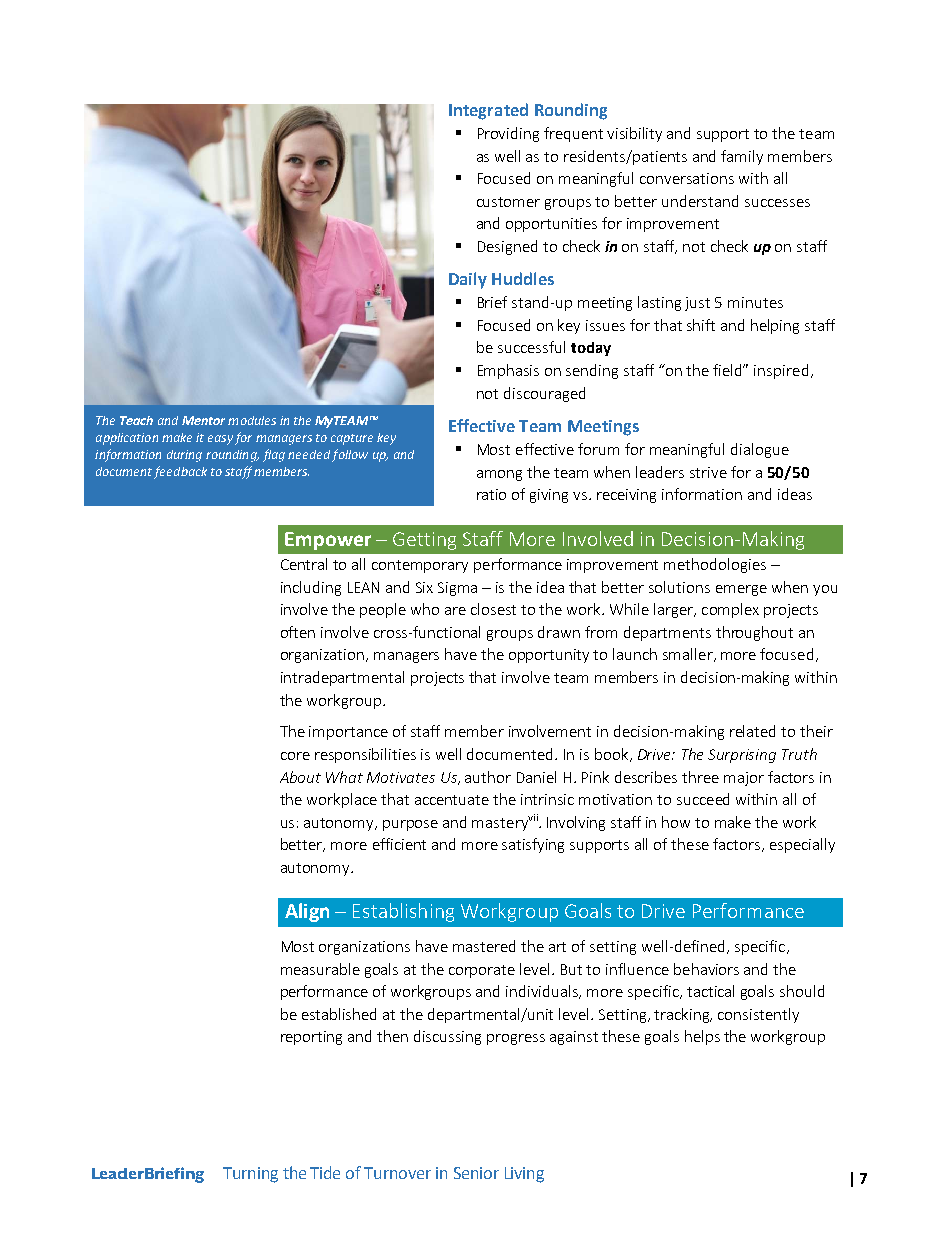  I want to click on strive, so click(708, 472).
